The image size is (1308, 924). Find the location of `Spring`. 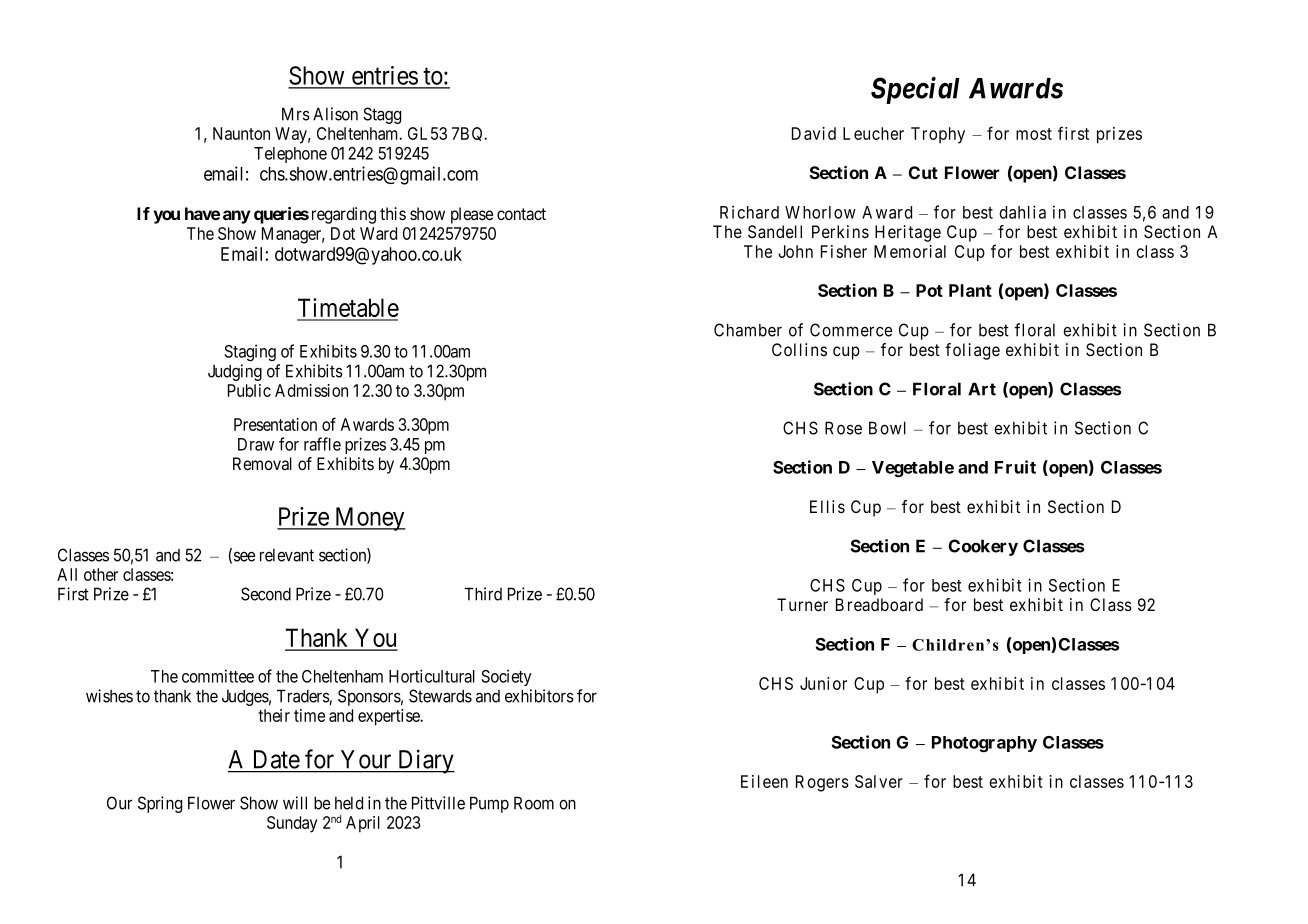

Spring is located at coordinates (160, 804).
